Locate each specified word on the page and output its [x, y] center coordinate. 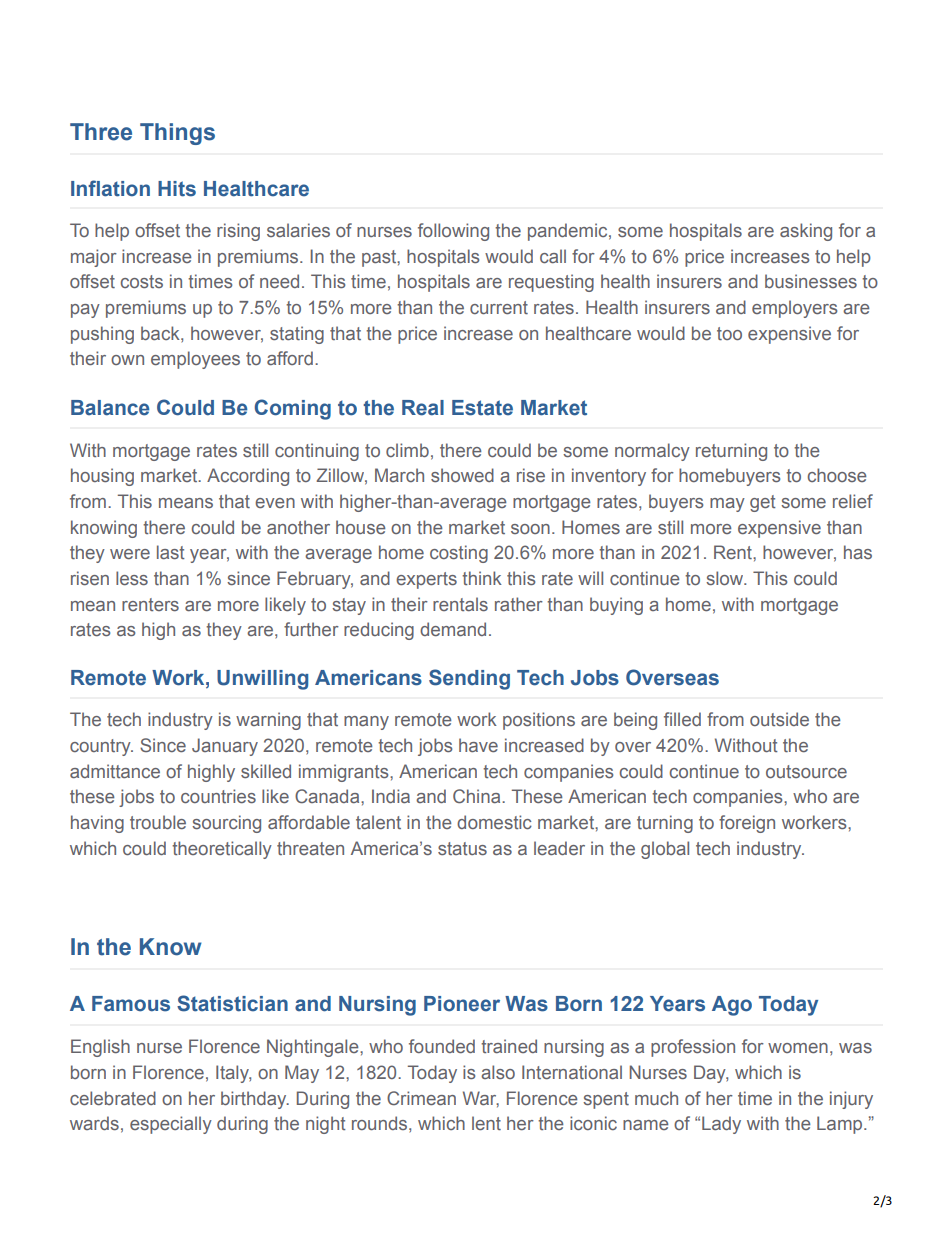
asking [806, 232]
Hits [177, 189]
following [453, 232]
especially [171, 1125]
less [132, 578]
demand [453, 629]
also [498, 1072]
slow [726, 578]
